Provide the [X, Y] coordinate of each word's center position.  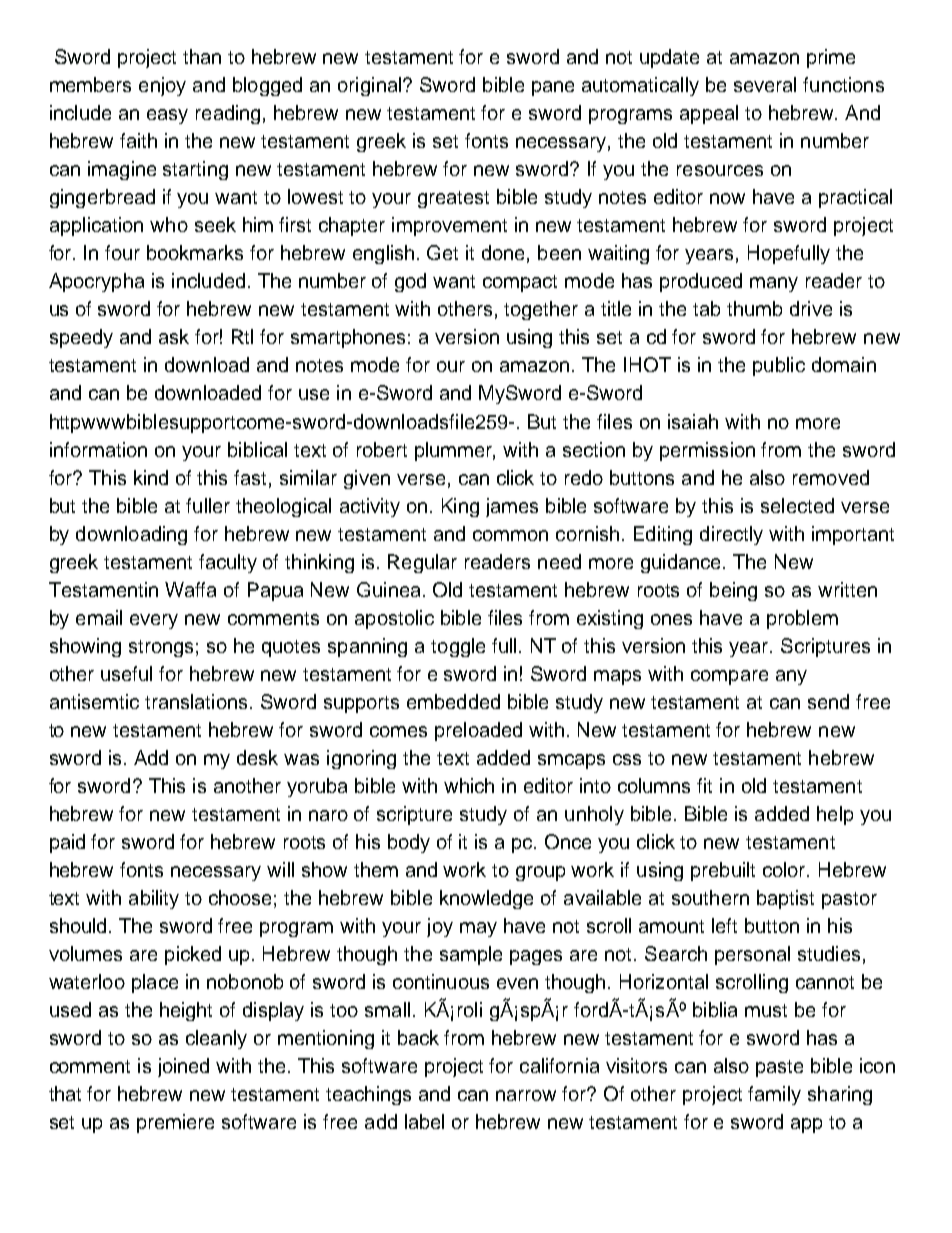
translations [196, 701]
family [774, 1095]
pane [553, 88]
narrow [526, 1095]
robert [382, 449]
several [765, 84]
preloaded [478, 731]
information [98, 449]
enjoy [162, 86]
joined [183, 1067]
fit [704, 785]
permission [707, 451]
